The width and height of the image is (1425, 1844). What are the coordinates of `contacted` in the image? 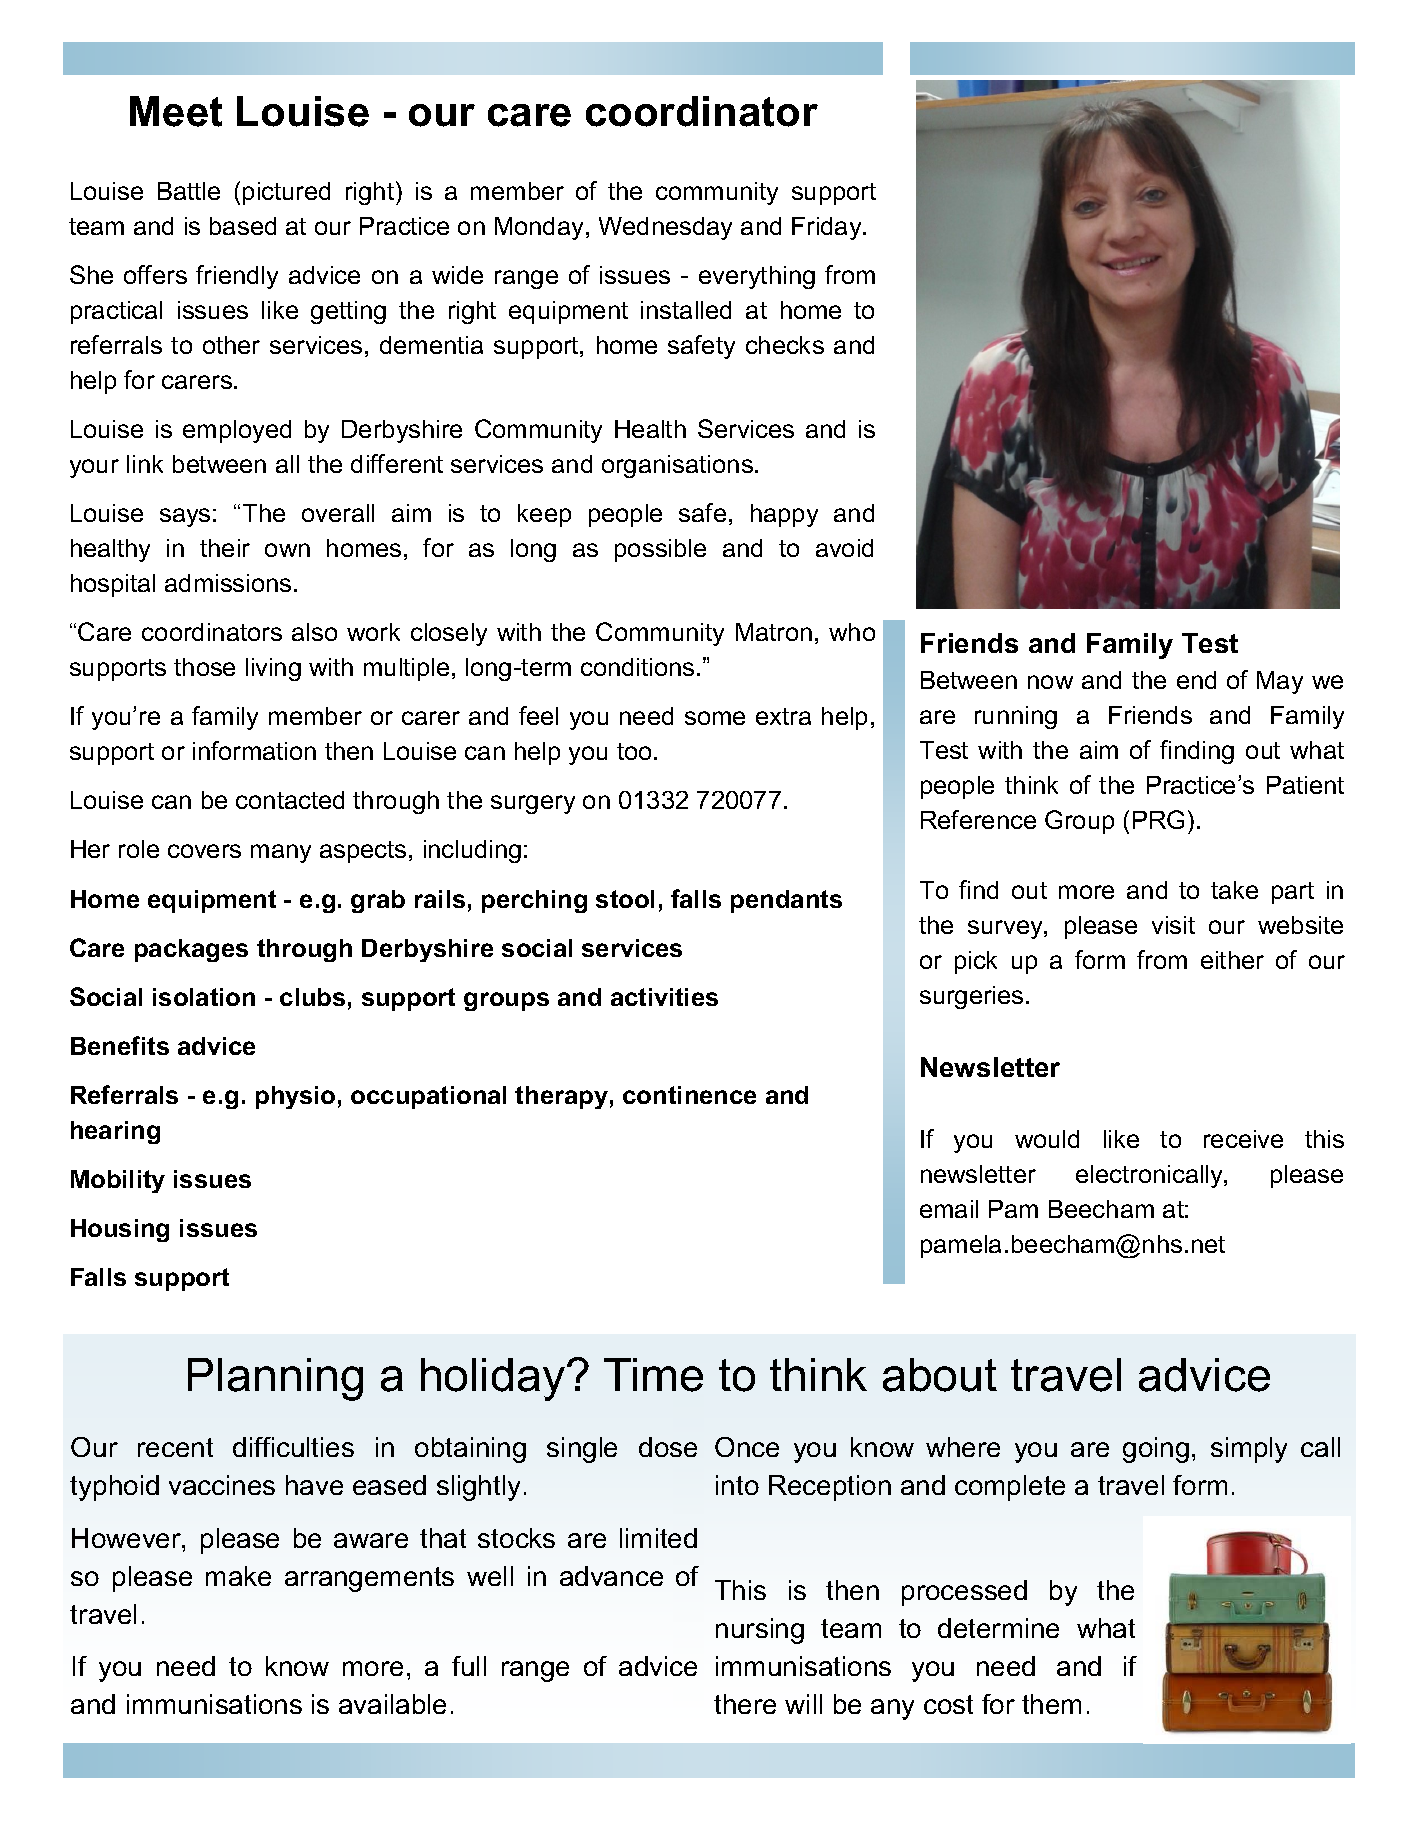 It's located at (290, 800).
